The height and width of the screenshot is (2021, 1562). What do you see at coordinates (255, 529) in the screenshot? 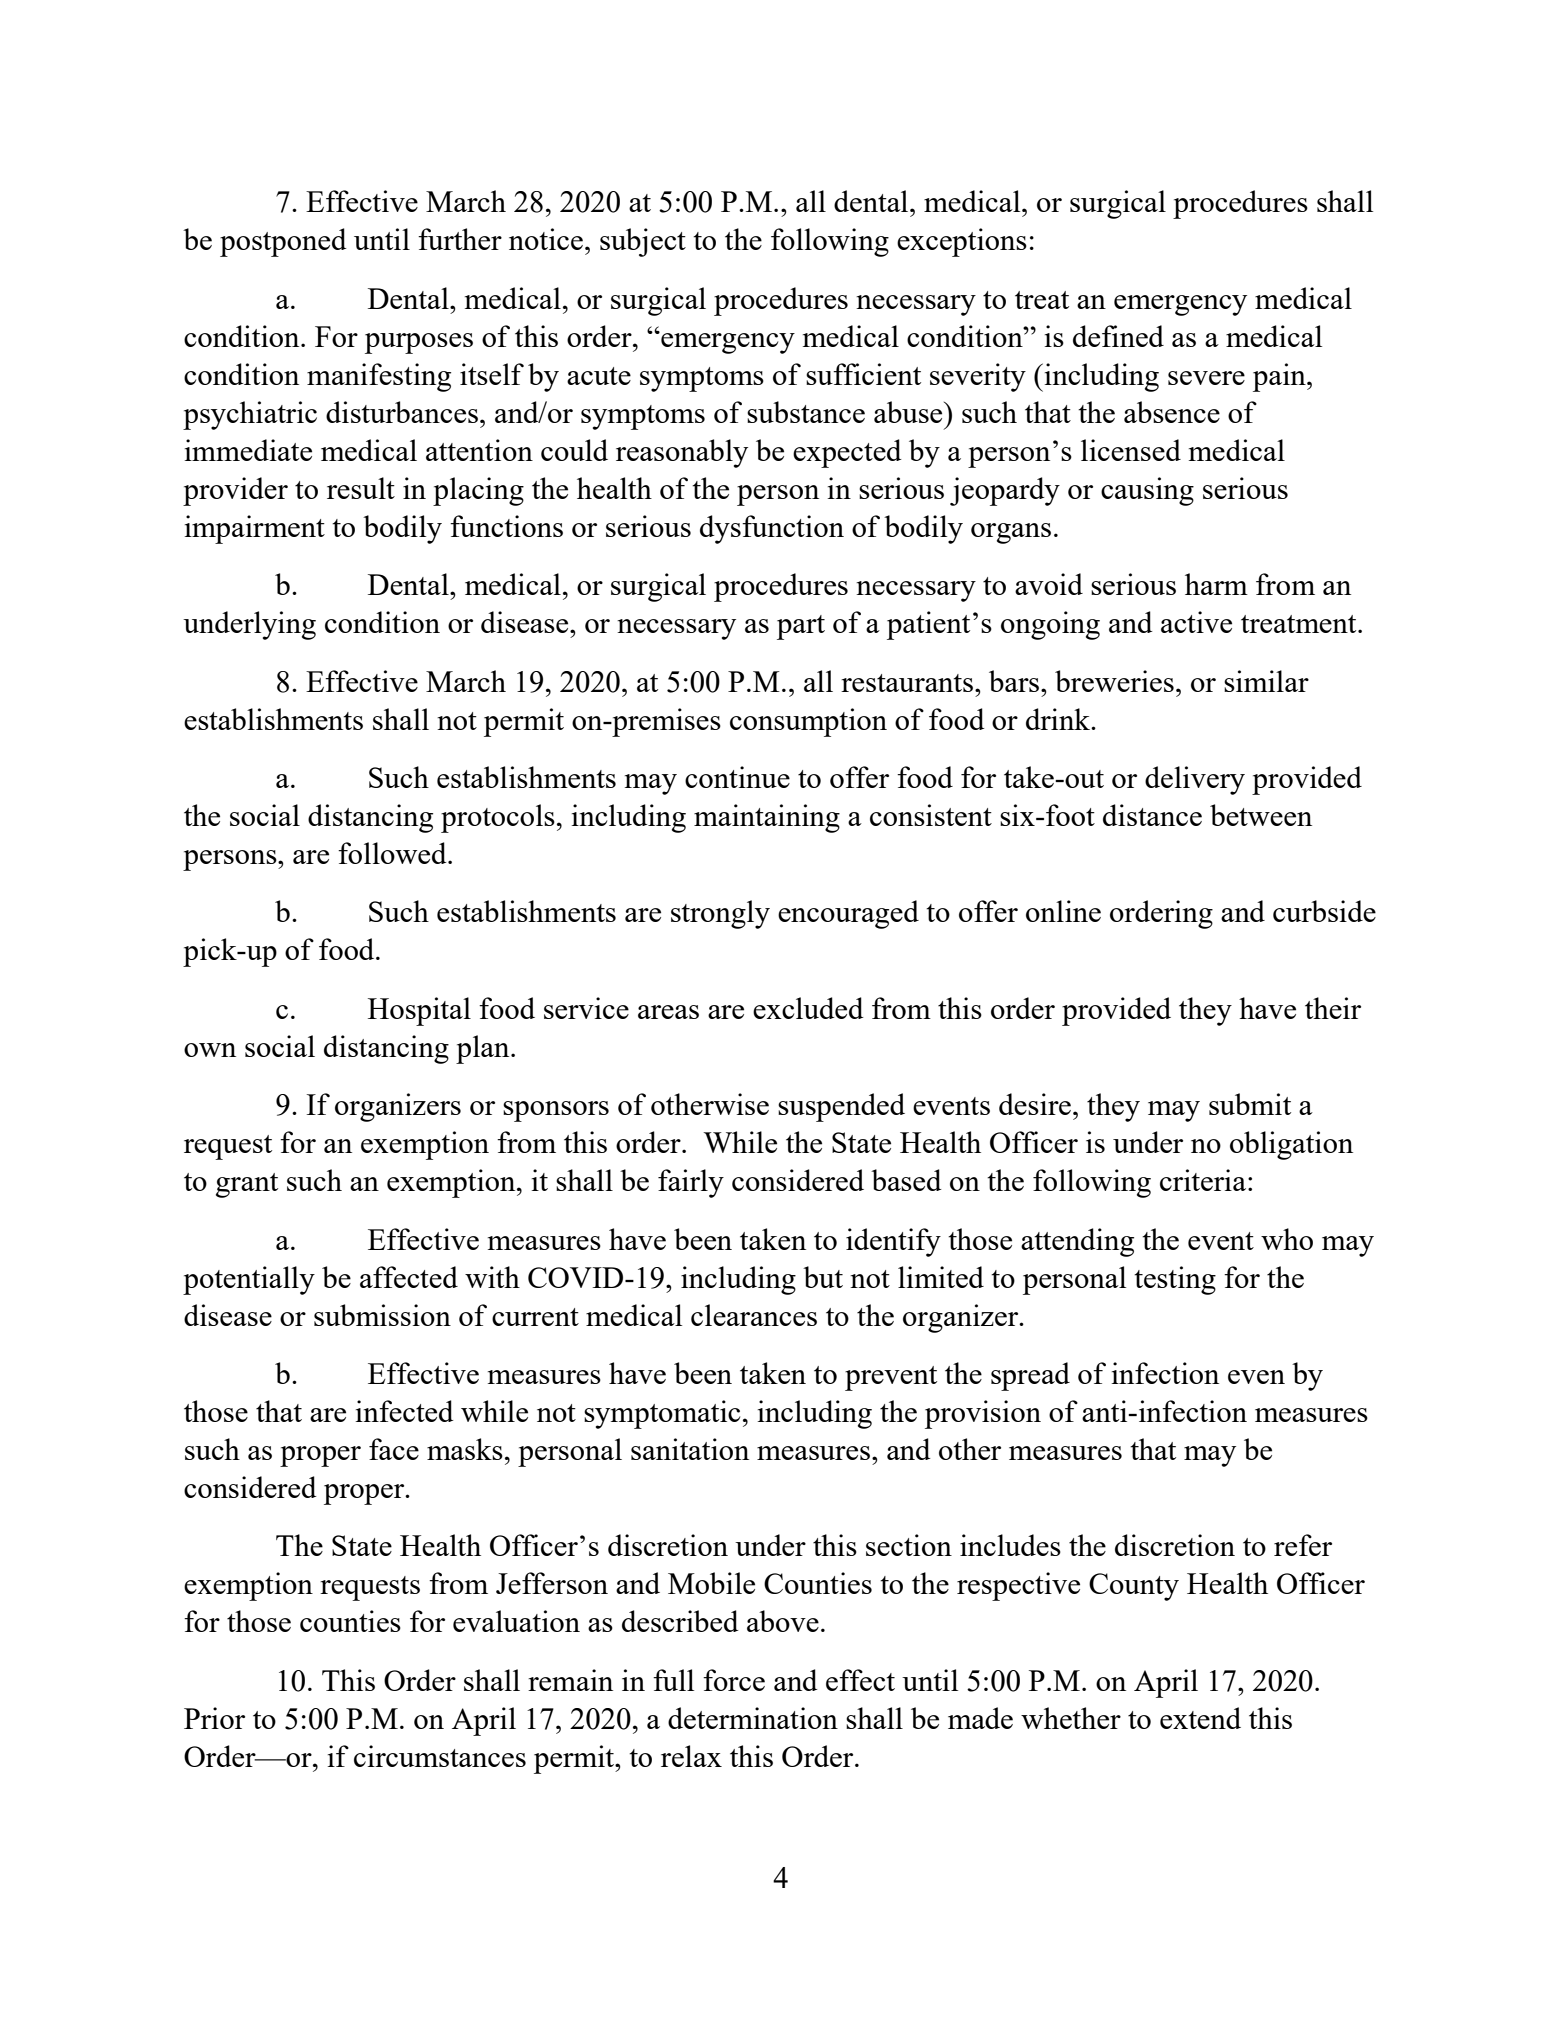
I see `impairment` at bounding box center [255, 529].
